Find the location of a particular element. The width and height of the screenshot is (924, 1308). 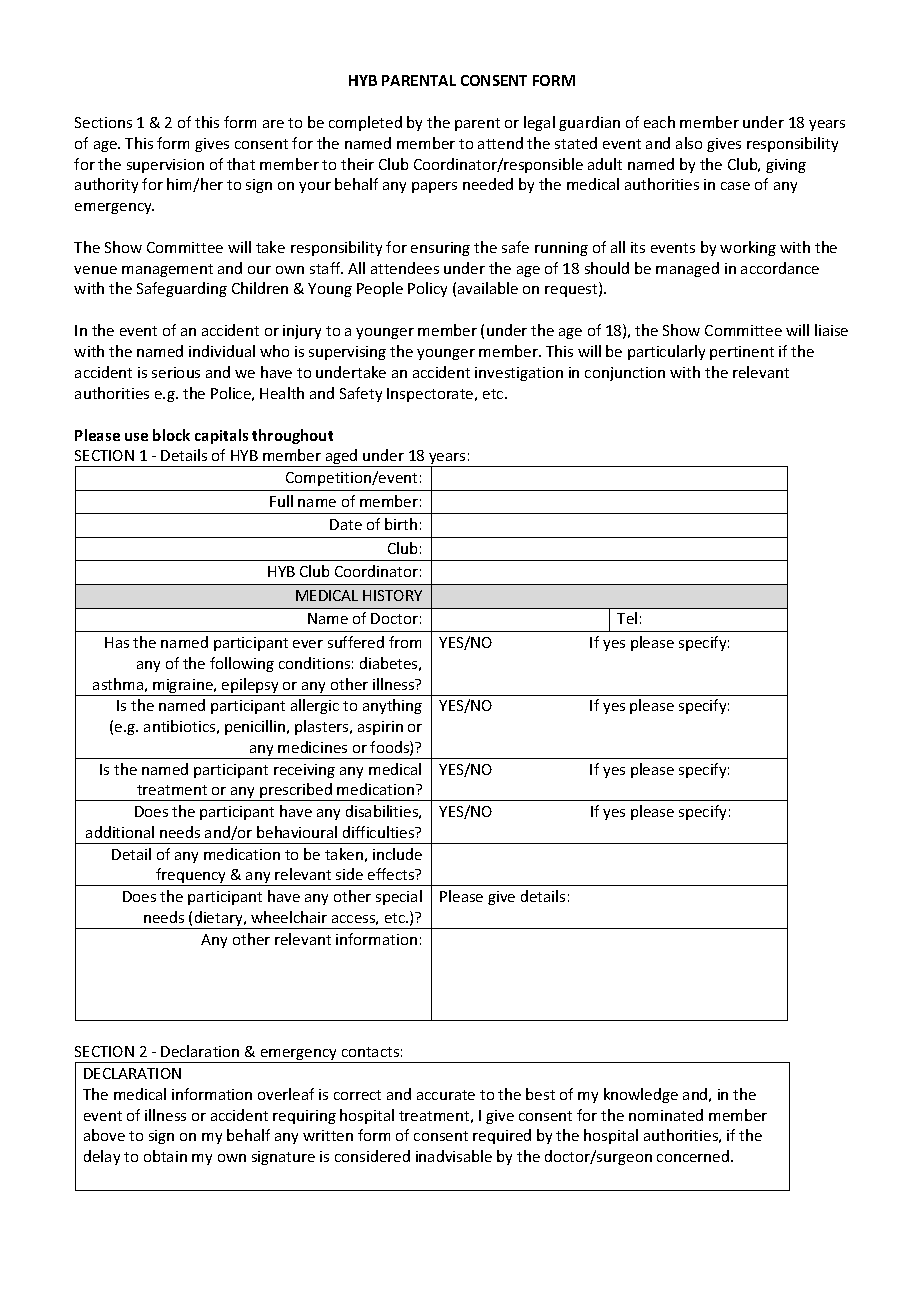

block is located at coordinates (171, 435).
